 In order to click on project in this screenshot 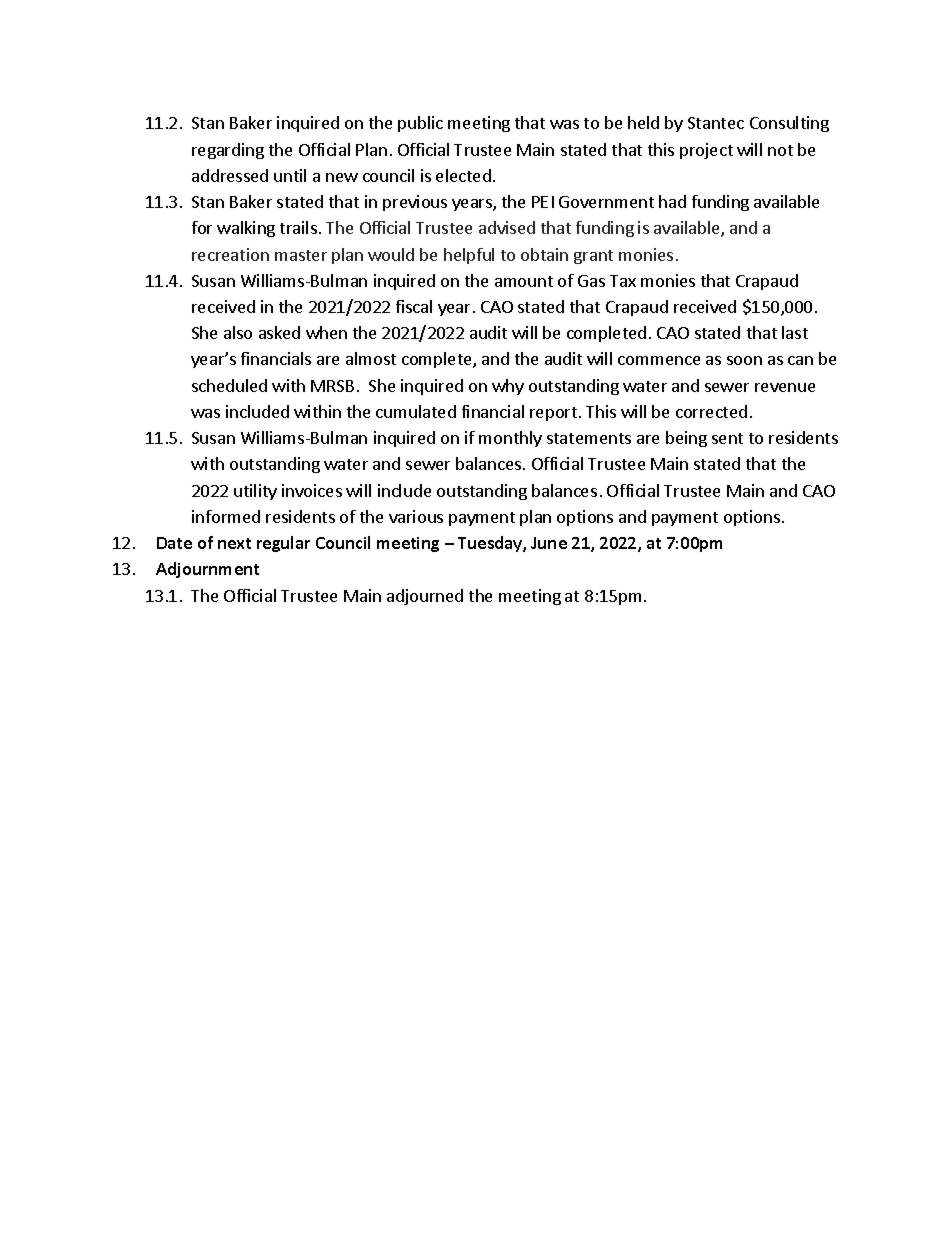, I will do `click(706, 151)`.
